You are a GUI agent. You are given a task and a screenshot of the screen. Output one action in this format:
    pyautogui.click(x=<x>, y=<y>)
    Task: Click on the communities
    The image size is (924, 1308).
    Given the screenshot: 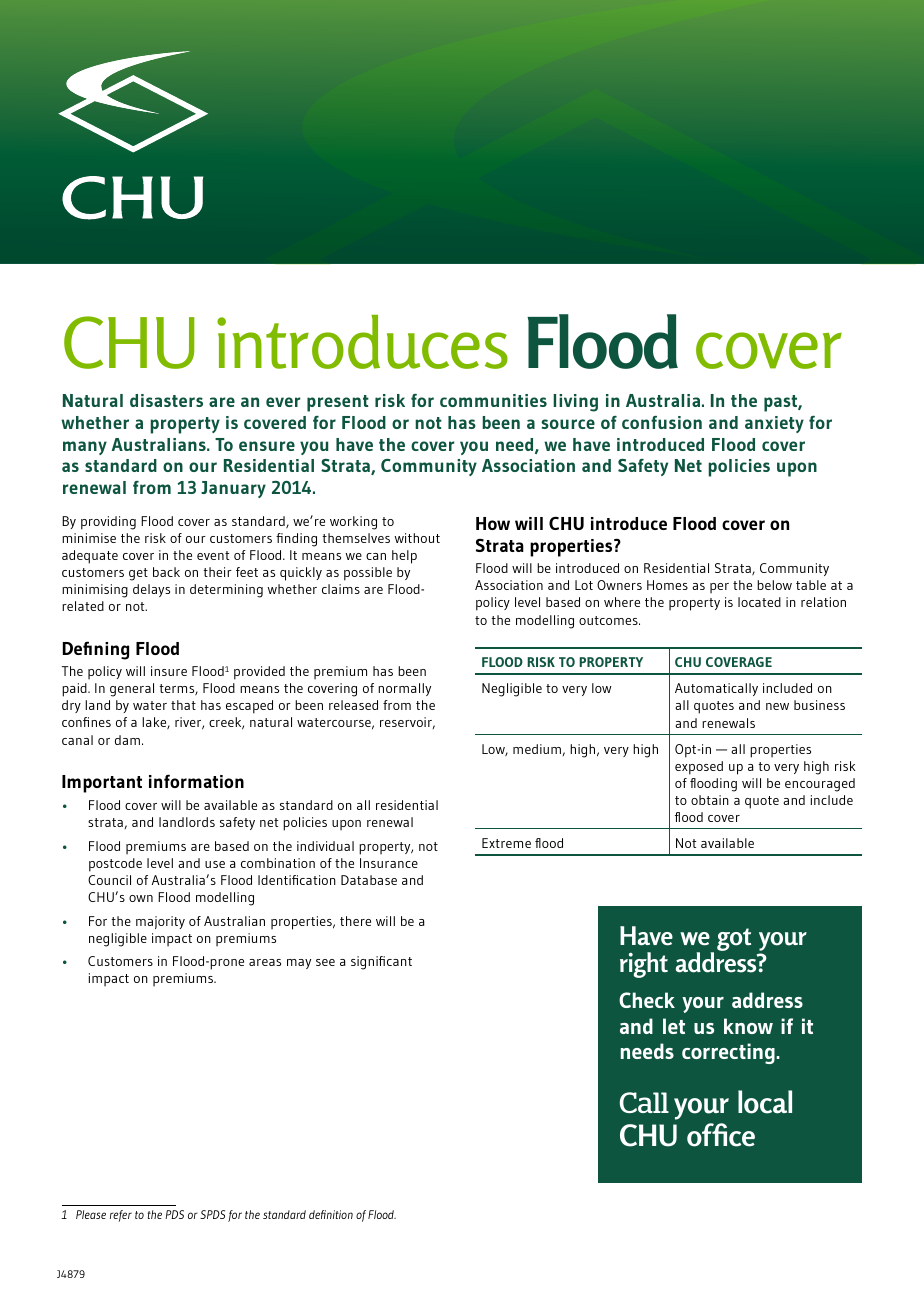 What is the action you would take?
    pyautogui.click(x=493, y=400)
